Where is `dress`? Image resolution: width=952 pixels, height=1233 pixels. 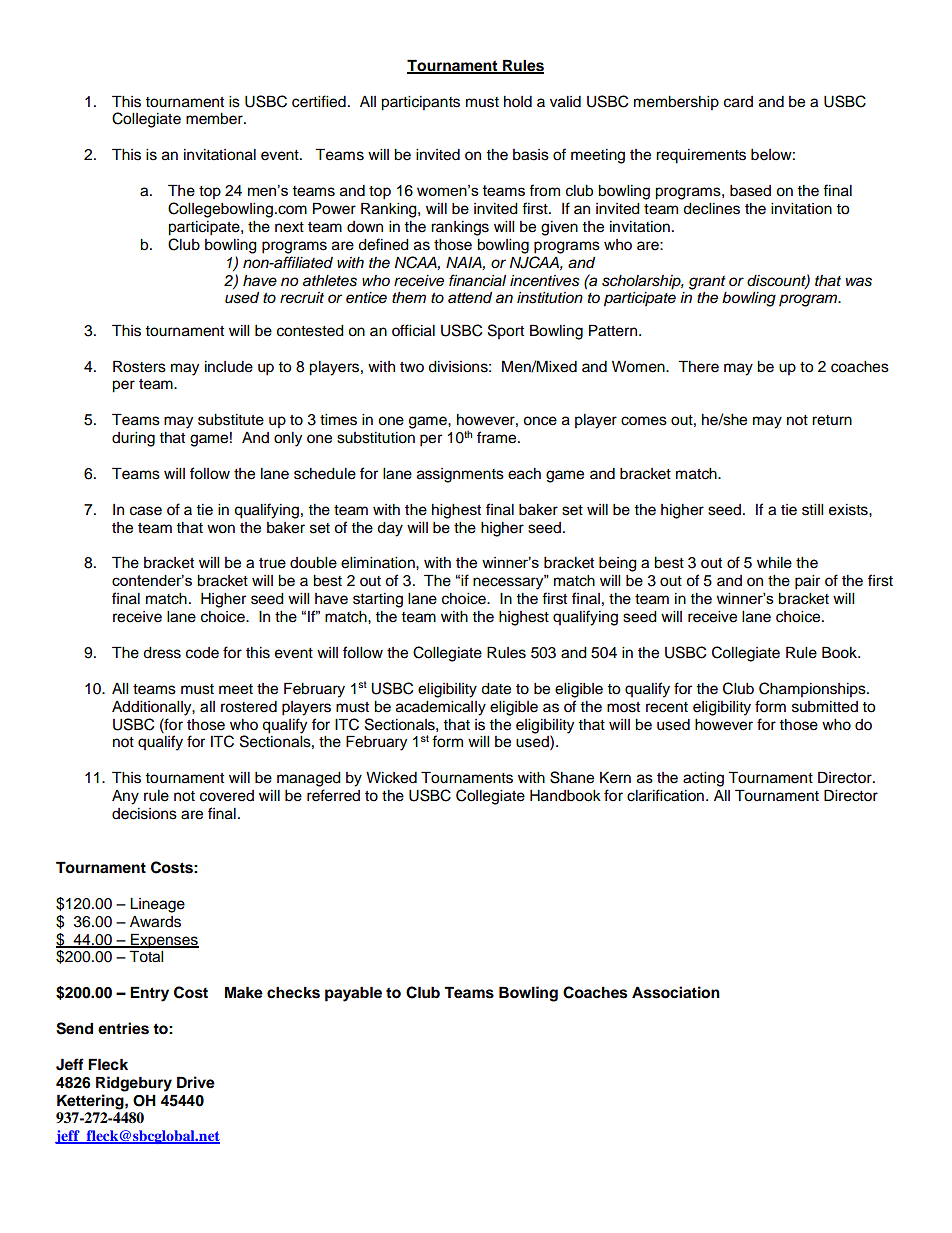 dress is located at coordinates (162, 653).
